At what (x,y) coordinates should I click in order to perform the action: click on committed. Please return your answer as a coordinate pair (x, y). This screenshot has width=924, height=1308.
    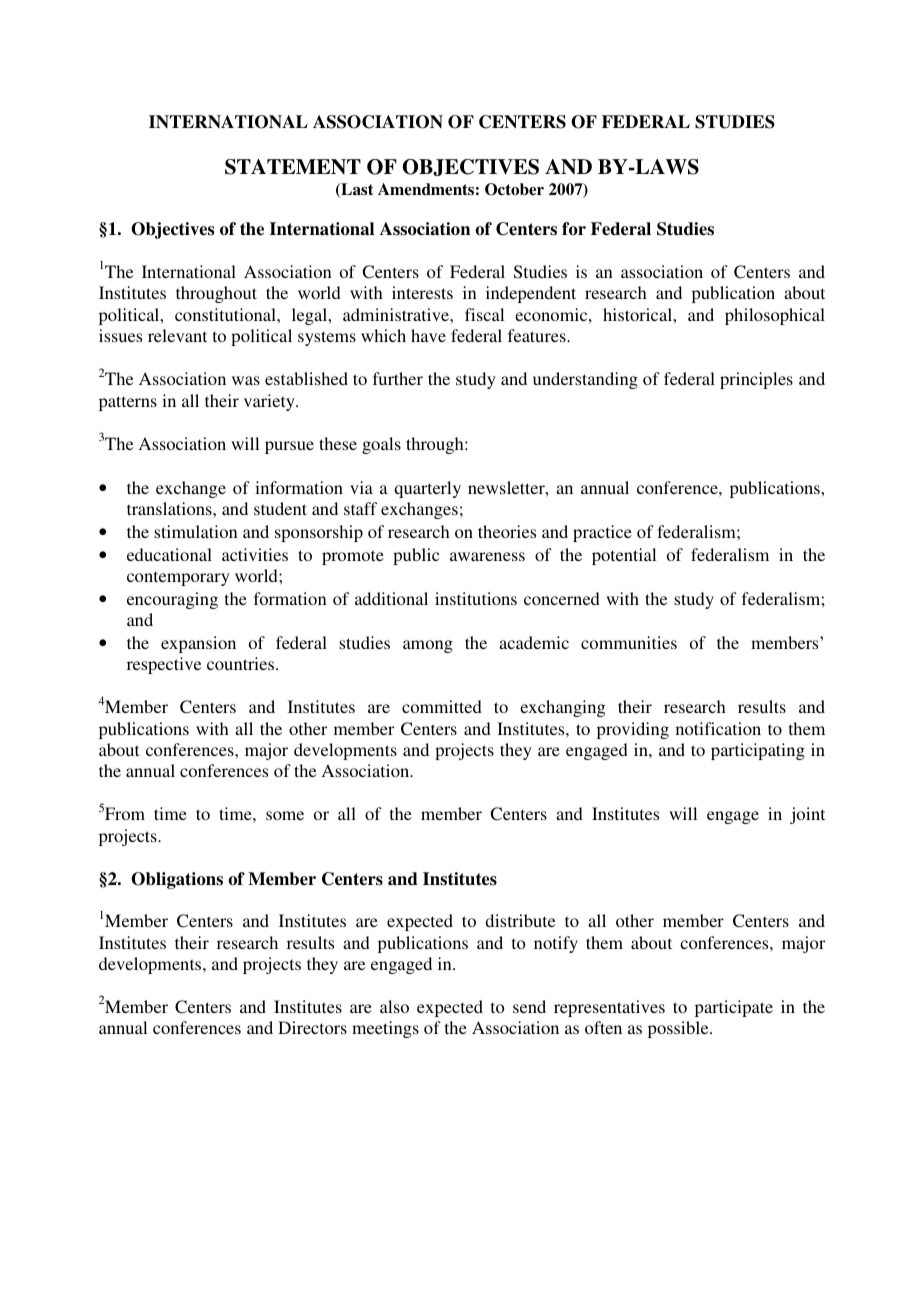
    Looking at the image, I should click on (442, 706).
